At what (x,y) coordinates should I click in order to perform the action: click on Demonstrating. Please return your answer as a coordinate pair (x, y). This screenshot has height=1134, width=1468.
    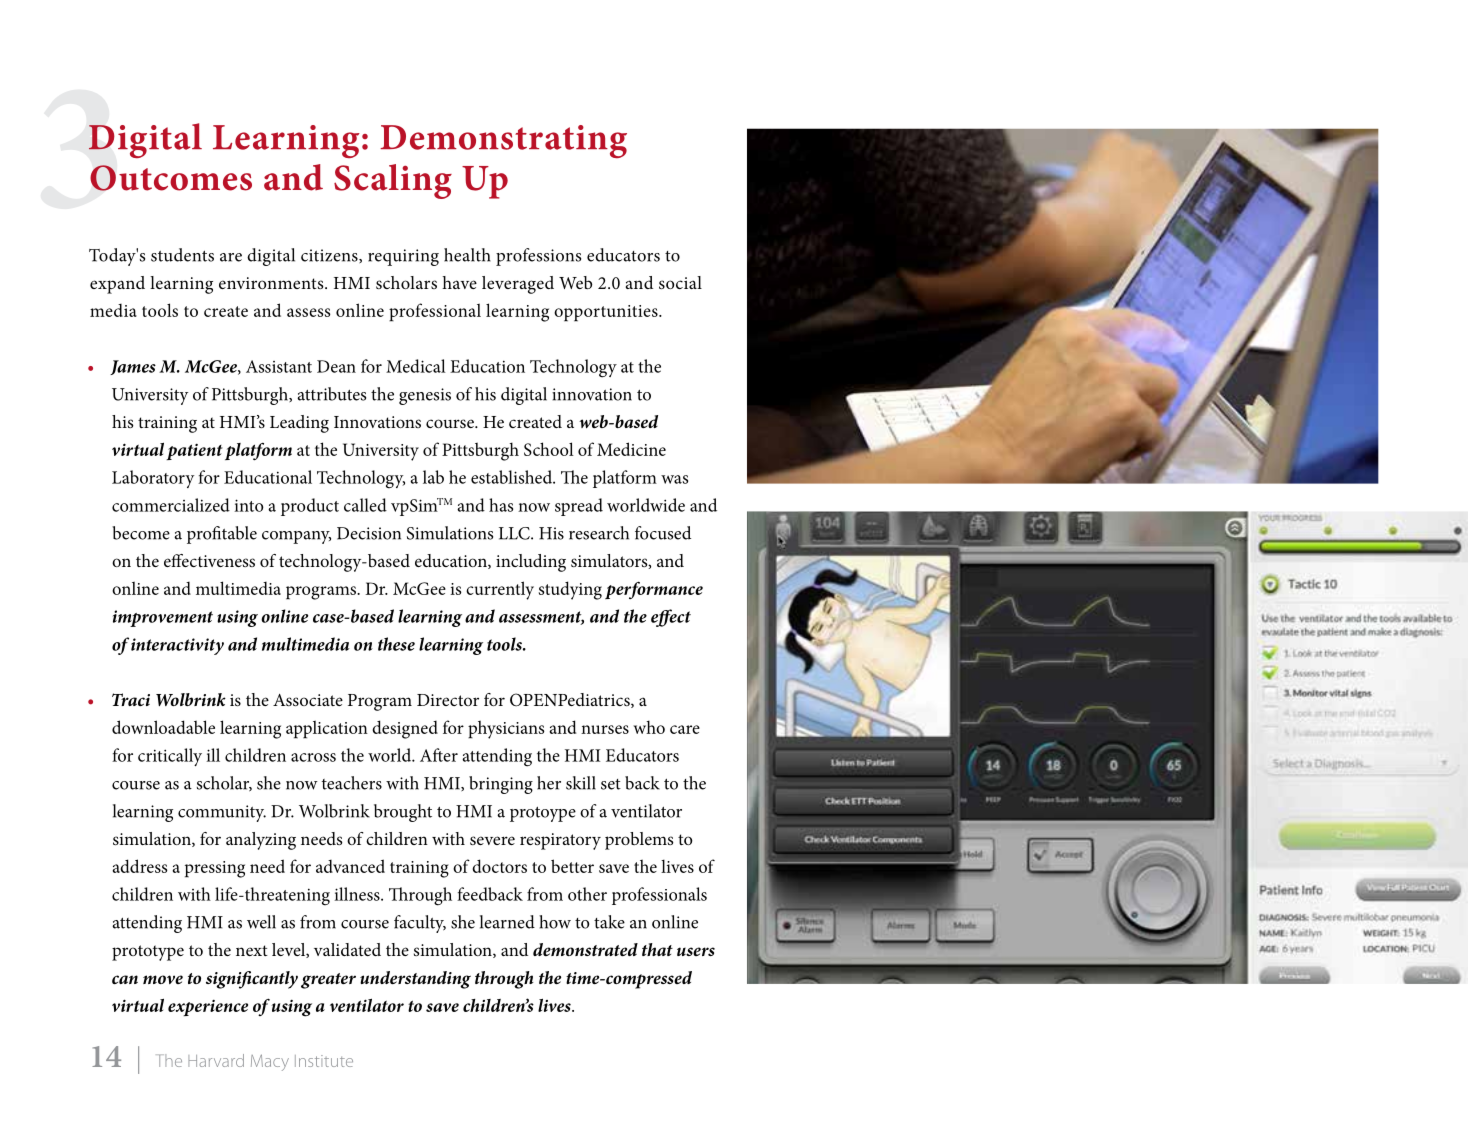
    Looking at the image, I should click on (503, 141).
